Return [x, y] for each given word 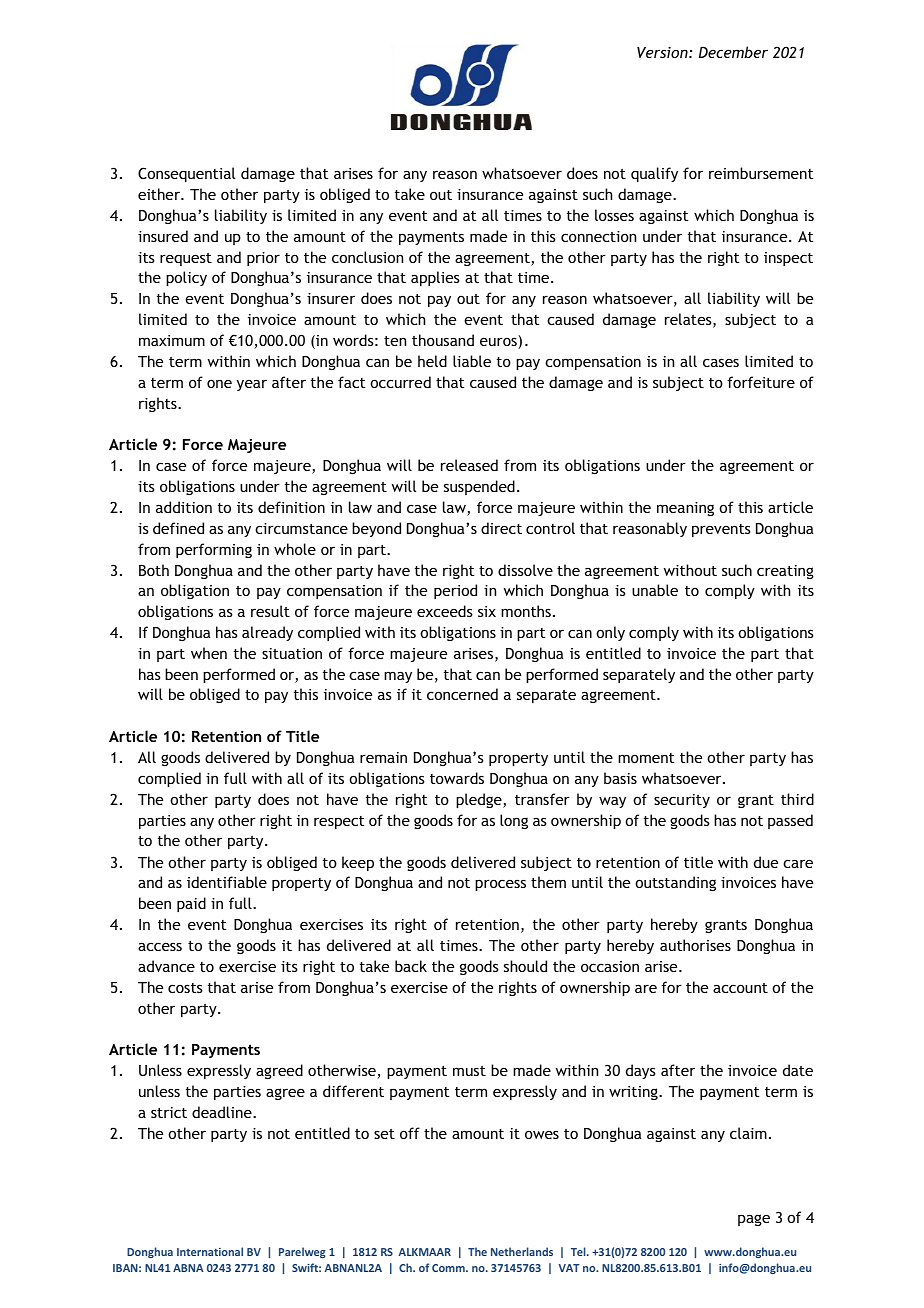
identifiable [227, 882]
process [500, 885]
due [766, 862]
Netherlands [522, 1251]
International [210, 1251]
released [469, 465]
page [754, 1220]
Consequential [186, 174]
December [733, 52]
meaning [685, 509]
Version [663, 52]
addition [184, 507]
